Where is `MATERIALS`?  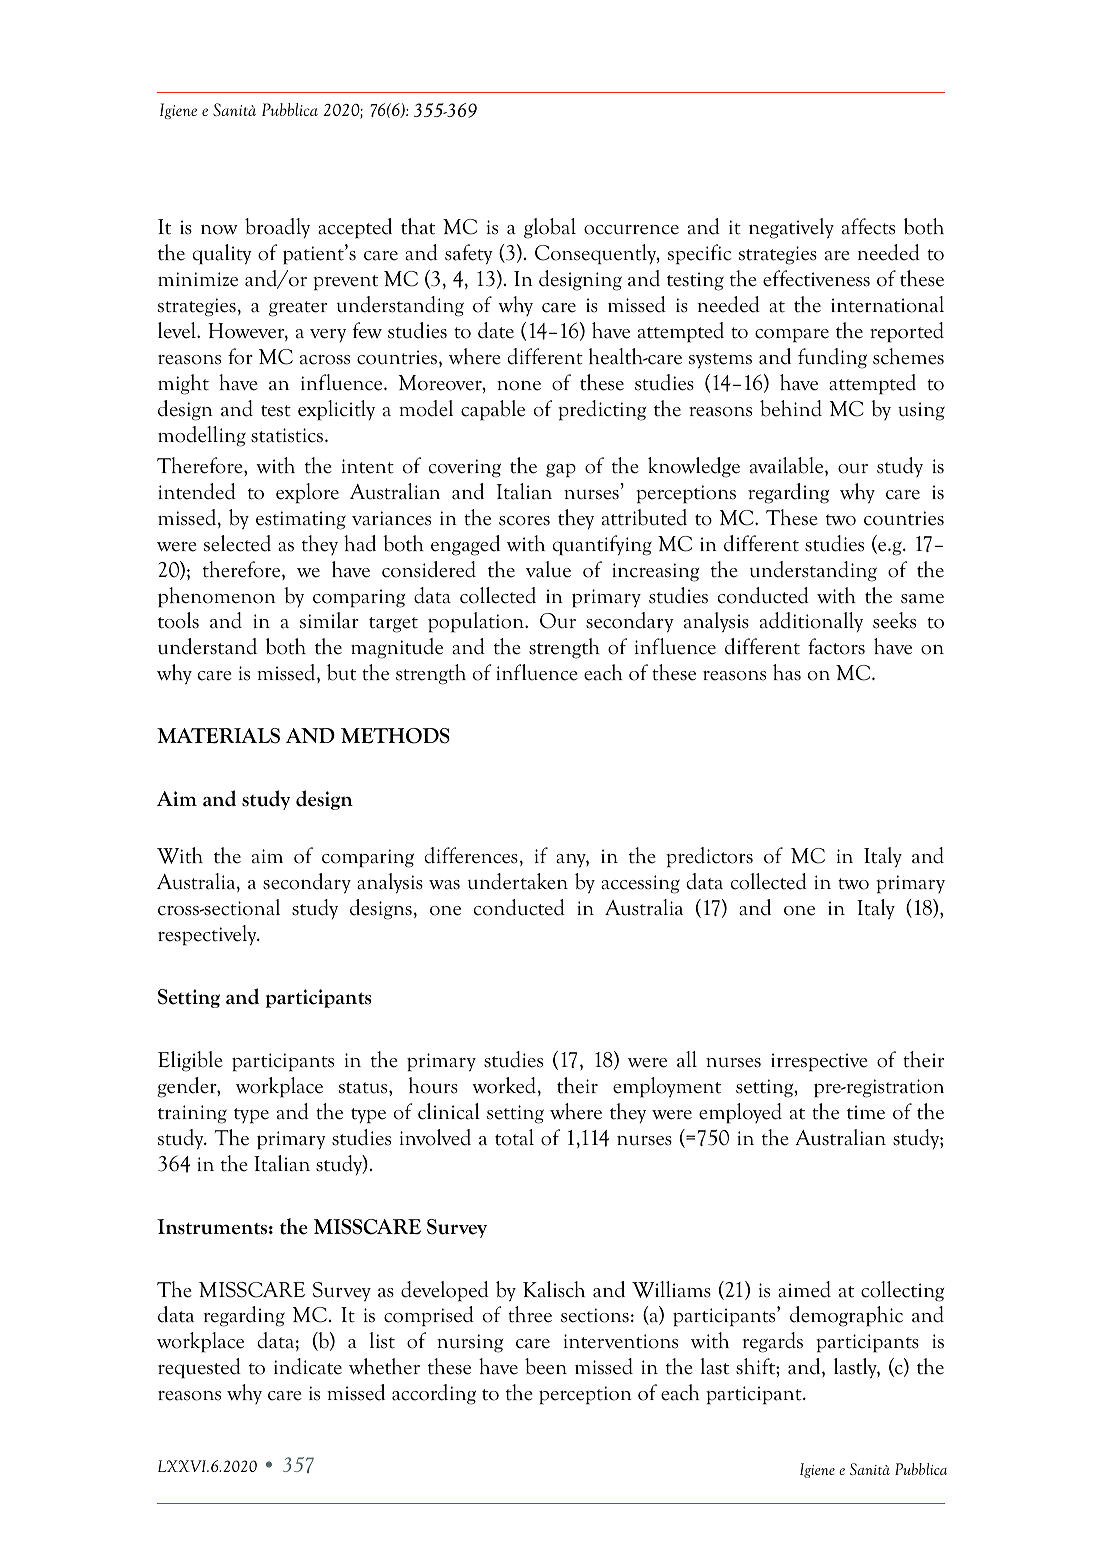 MATERIALS is located at coordinates (218, 736).
